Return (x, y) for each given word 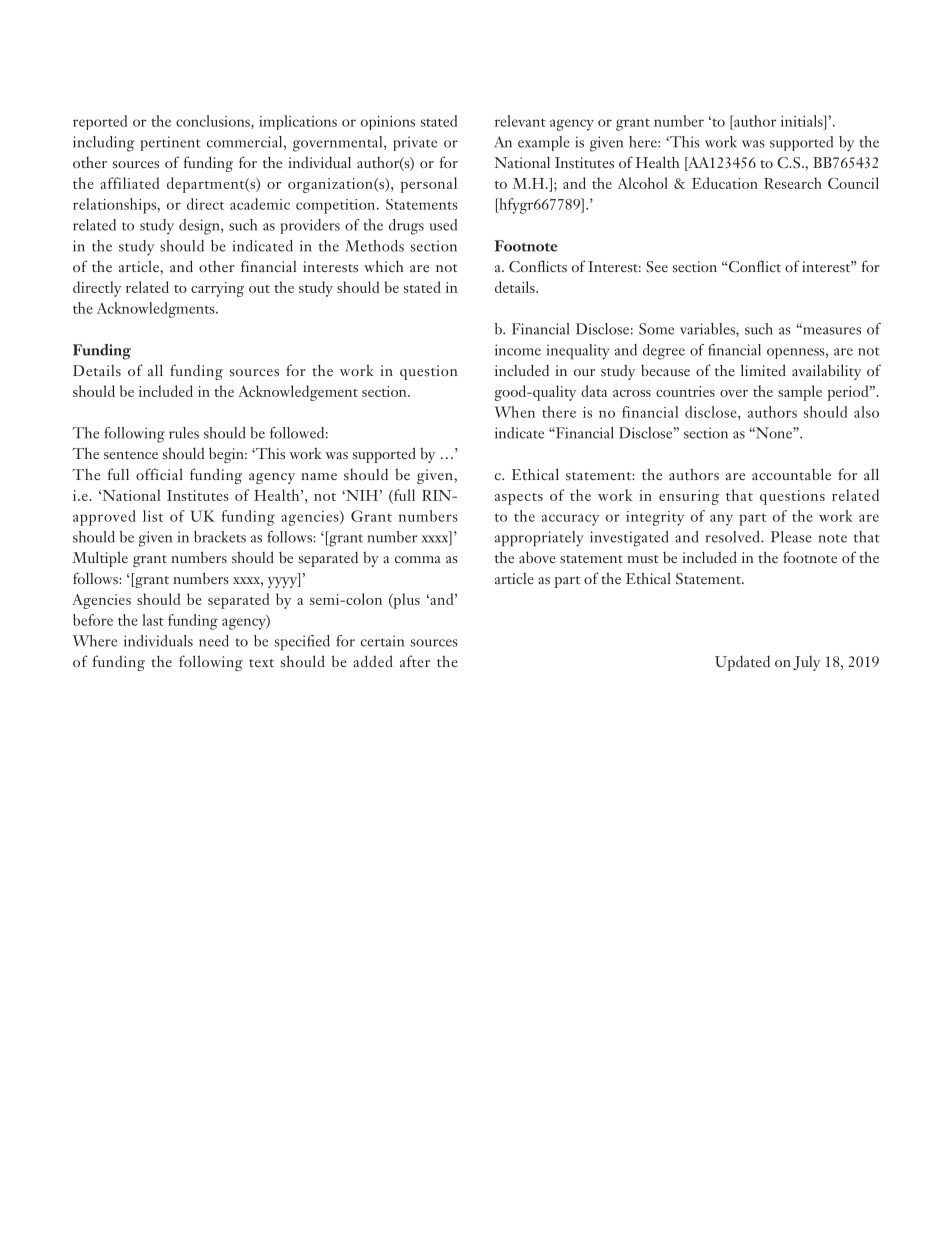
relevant (520, 121)
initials (803, 121)
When (514, 412)
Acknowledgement (298, 393)
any (721, 520)
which (384, 266)
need (214, 641)
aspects (519, 499)
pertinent (171, 143)
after (415, 661)
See (657, 266)
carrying (217, 289)
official (159, 474)
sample (800, 393)
